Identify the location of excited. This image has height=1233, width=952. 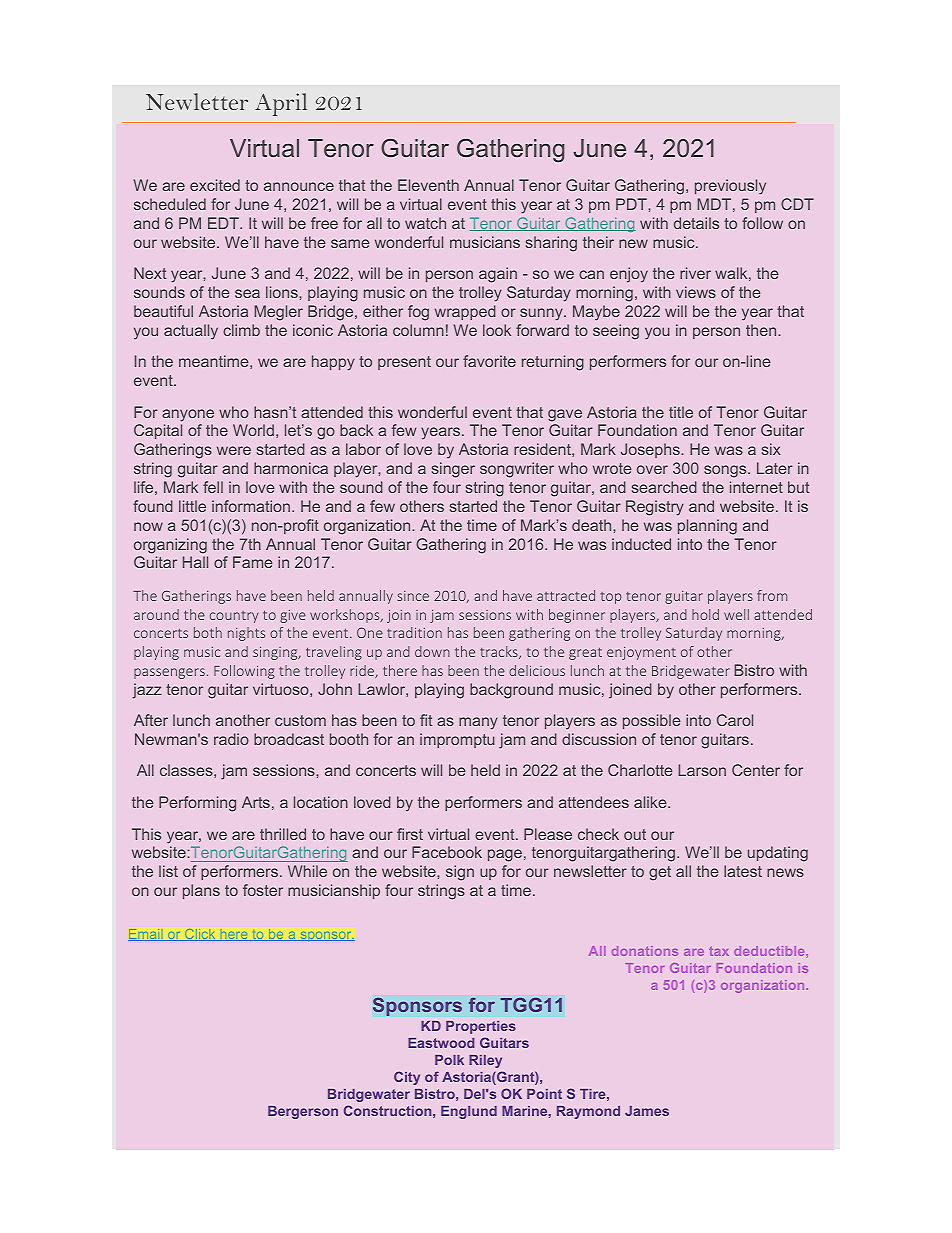
(215, 185).
